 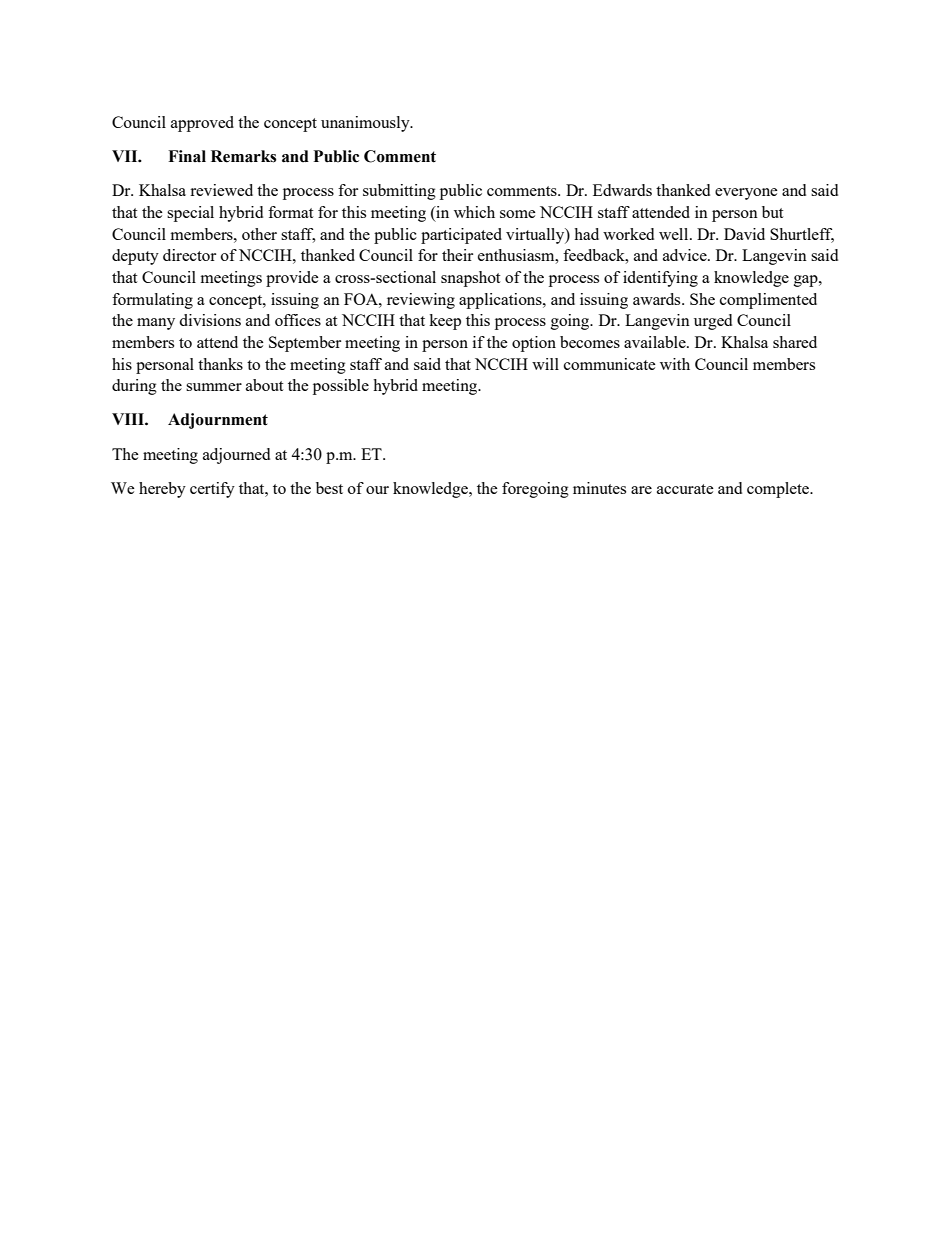 What do you see at coordinates (501, 301) in the image?
I see `applications` at bounding box center [501, 301].
